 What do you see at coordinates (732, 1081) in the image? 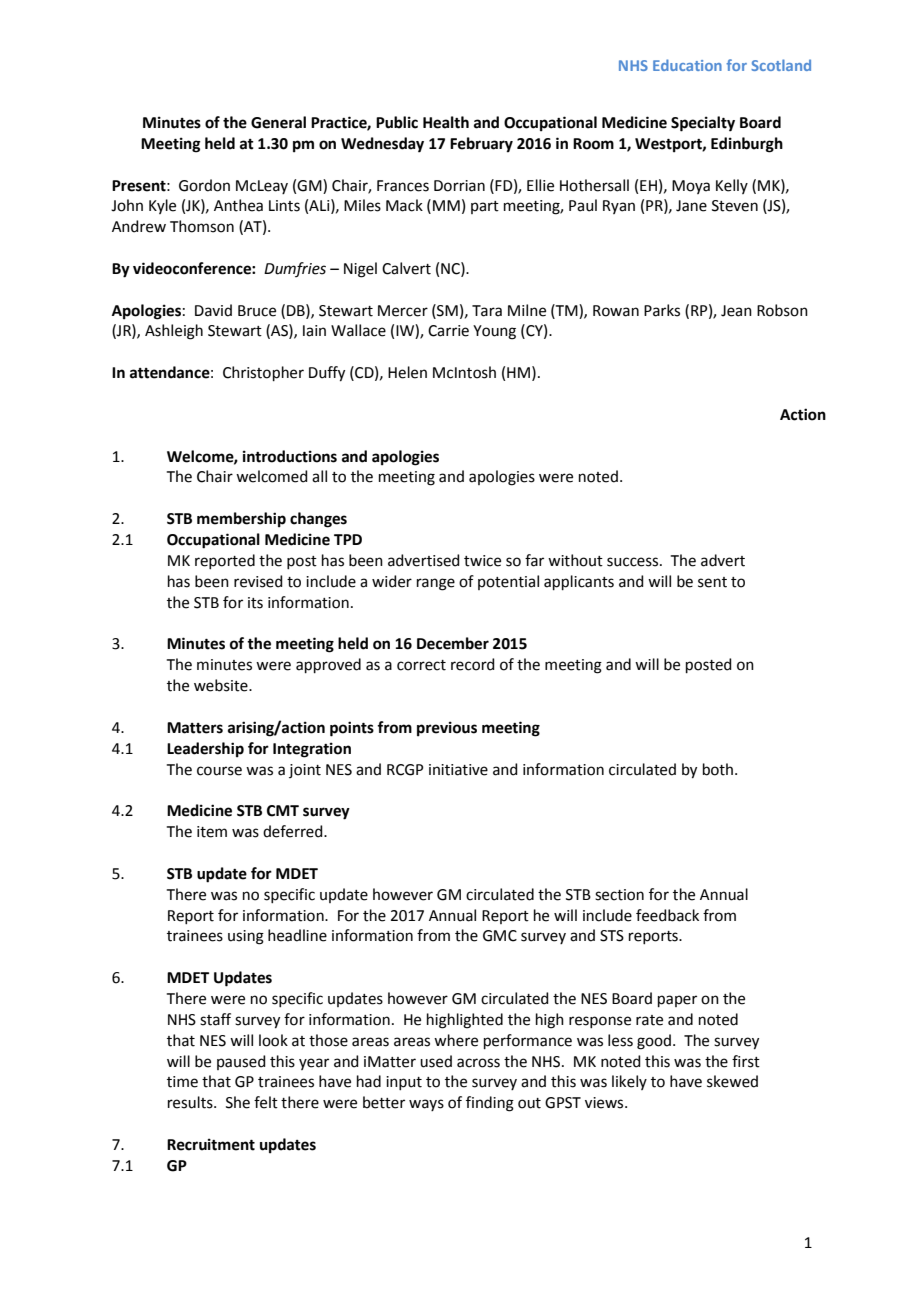
I see `skewed` at bounding box center [732, 1081].
